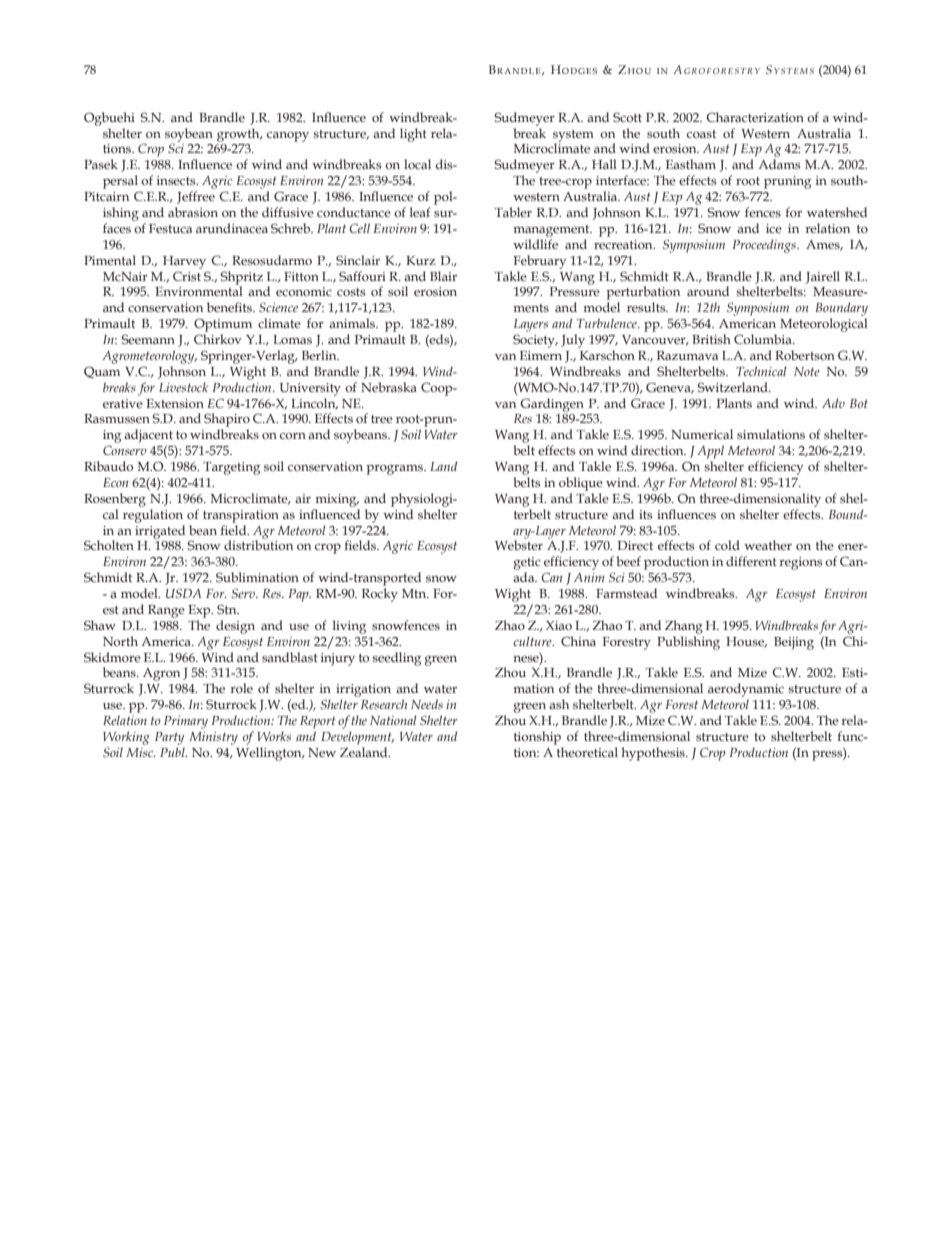 Image resolution: width=952 pixels, height=1233 pixels. Describe the element at coordinates (413, 135) in the document. I see `light` at that location.
